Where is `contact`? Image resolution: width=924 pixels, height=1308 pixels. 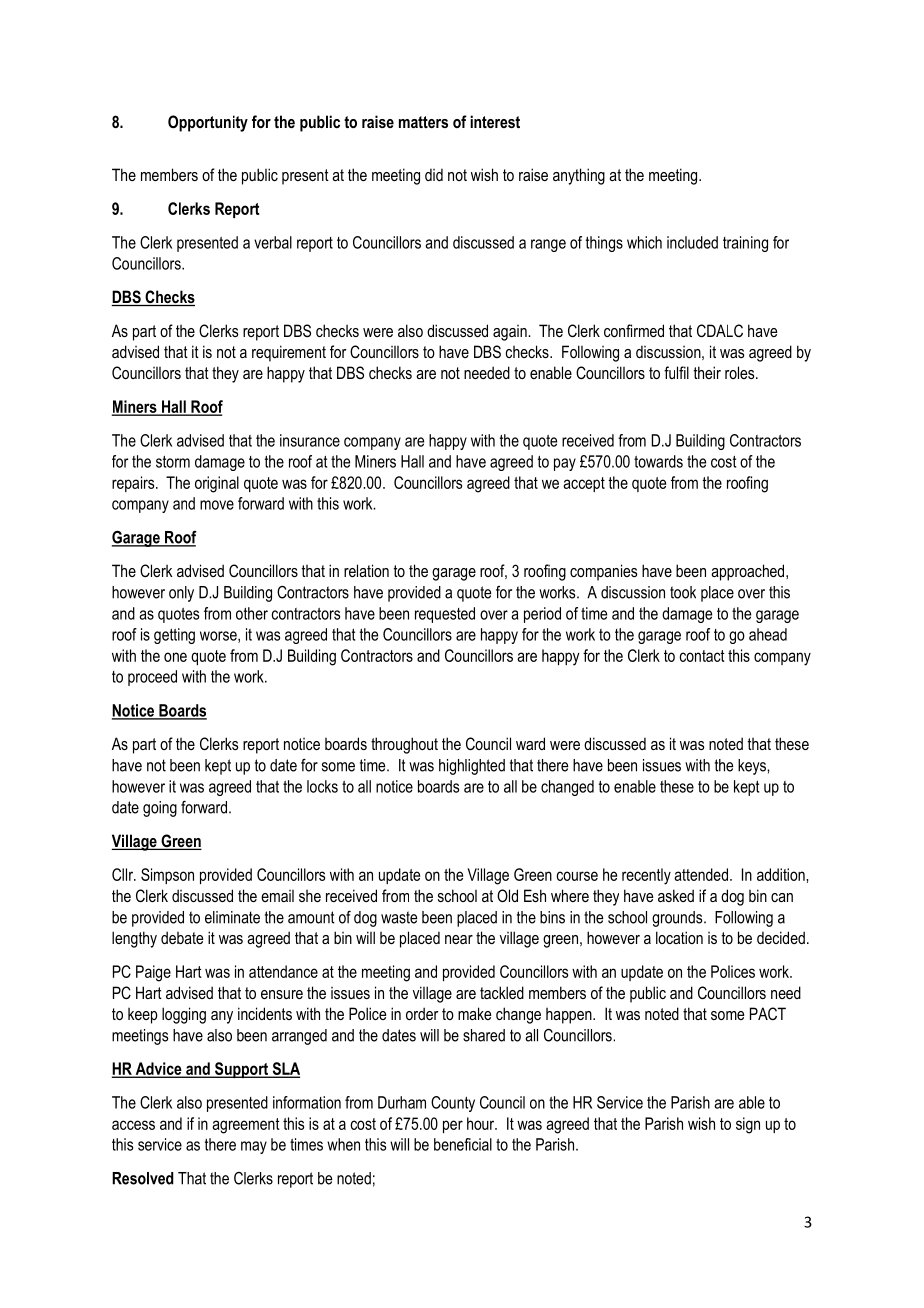 contact is located at coordinates (702, 656).
